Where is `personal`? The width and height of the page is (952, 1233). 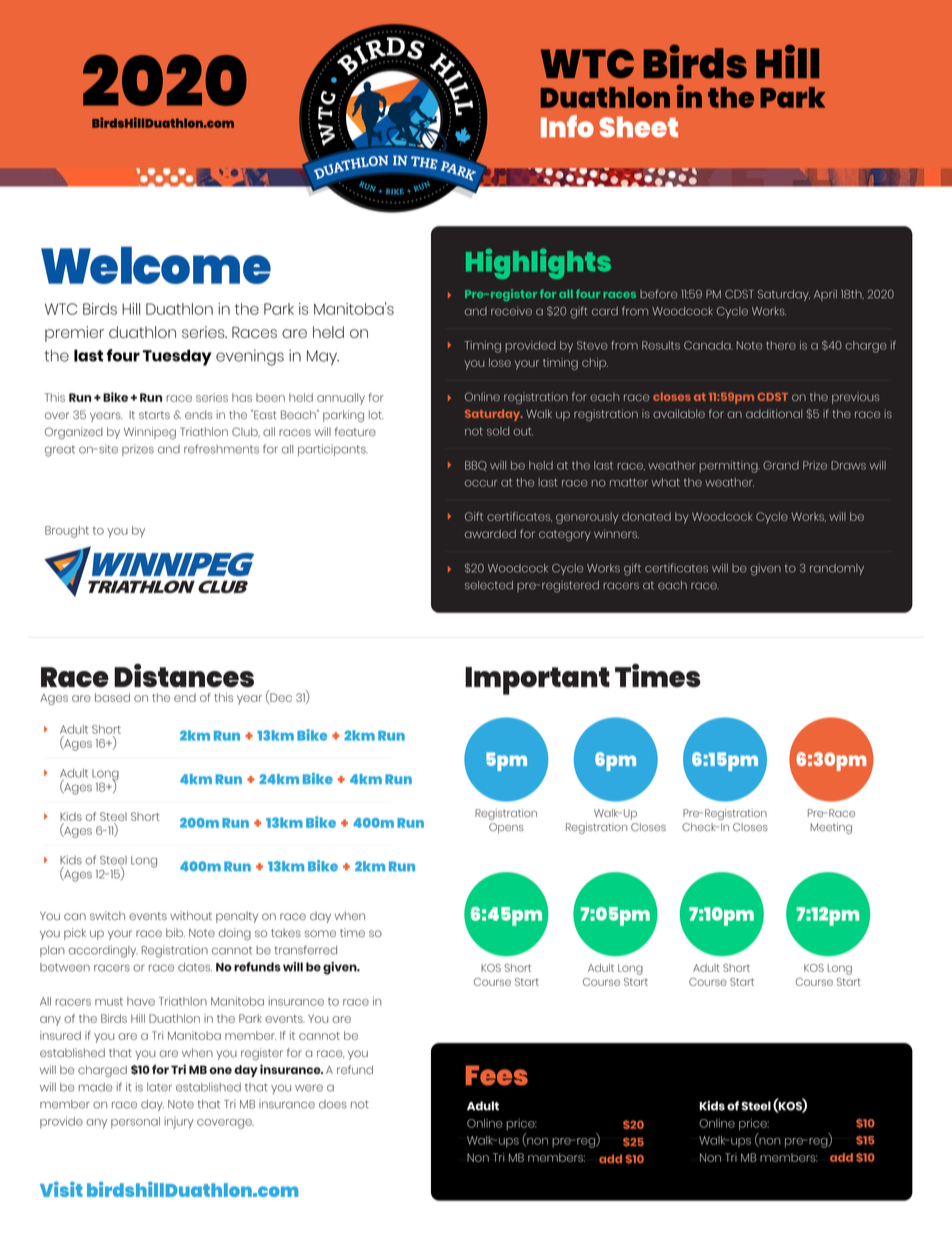 personal is located at coordinates (135, 1122).
